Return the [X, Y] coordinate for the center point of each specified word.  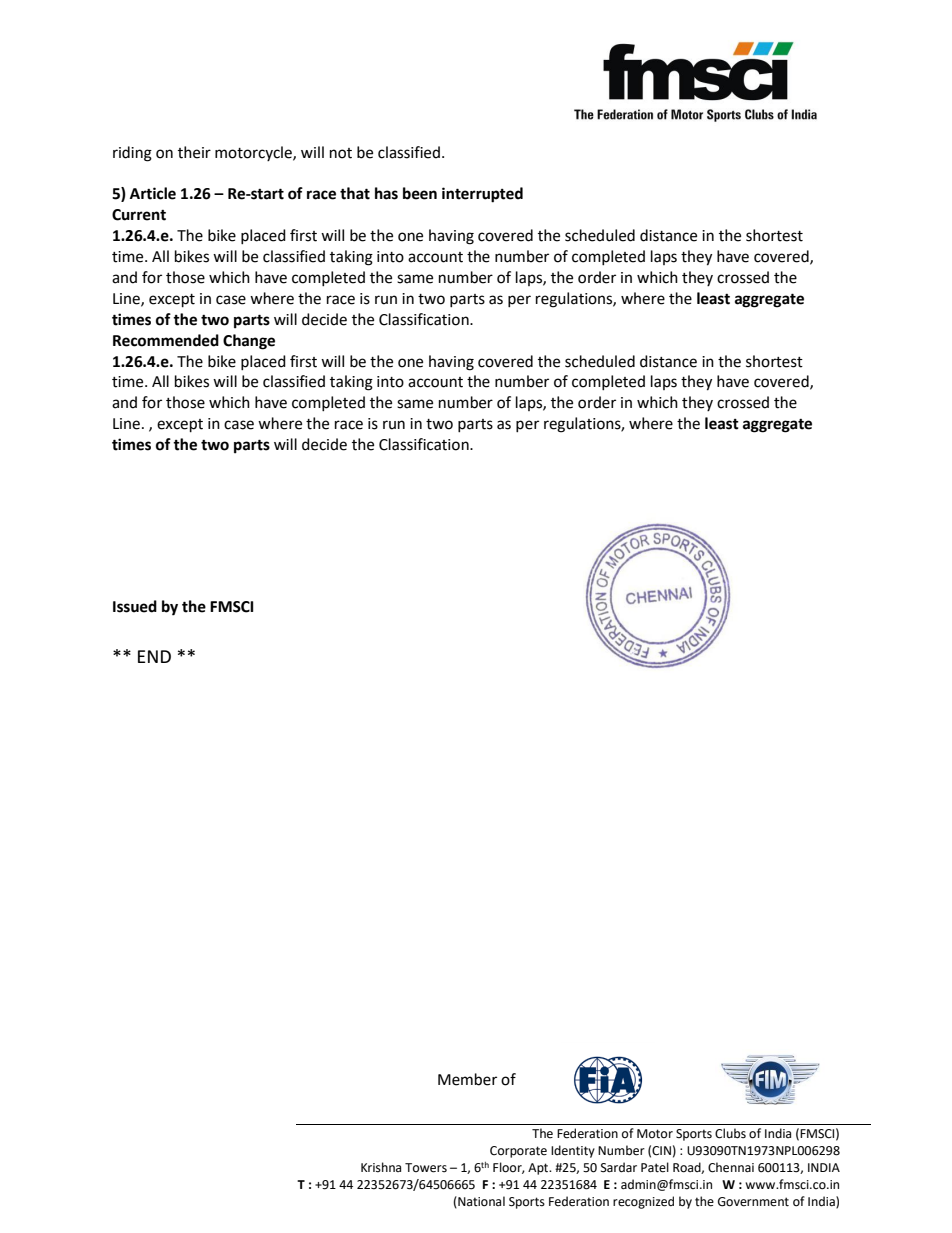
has [386, 193]
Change [249, 342]
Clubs [730, 1133]
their [194, 152]
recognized [643, 1202]
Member [467, 1079]
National [480, 1202]
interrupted [482, 195]
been [420, 193]
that [355, 193]
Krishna [381, 1167]
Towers [426, 1168]
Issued [135, 606]
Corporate [518, 1152]
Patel [655, 1167]
